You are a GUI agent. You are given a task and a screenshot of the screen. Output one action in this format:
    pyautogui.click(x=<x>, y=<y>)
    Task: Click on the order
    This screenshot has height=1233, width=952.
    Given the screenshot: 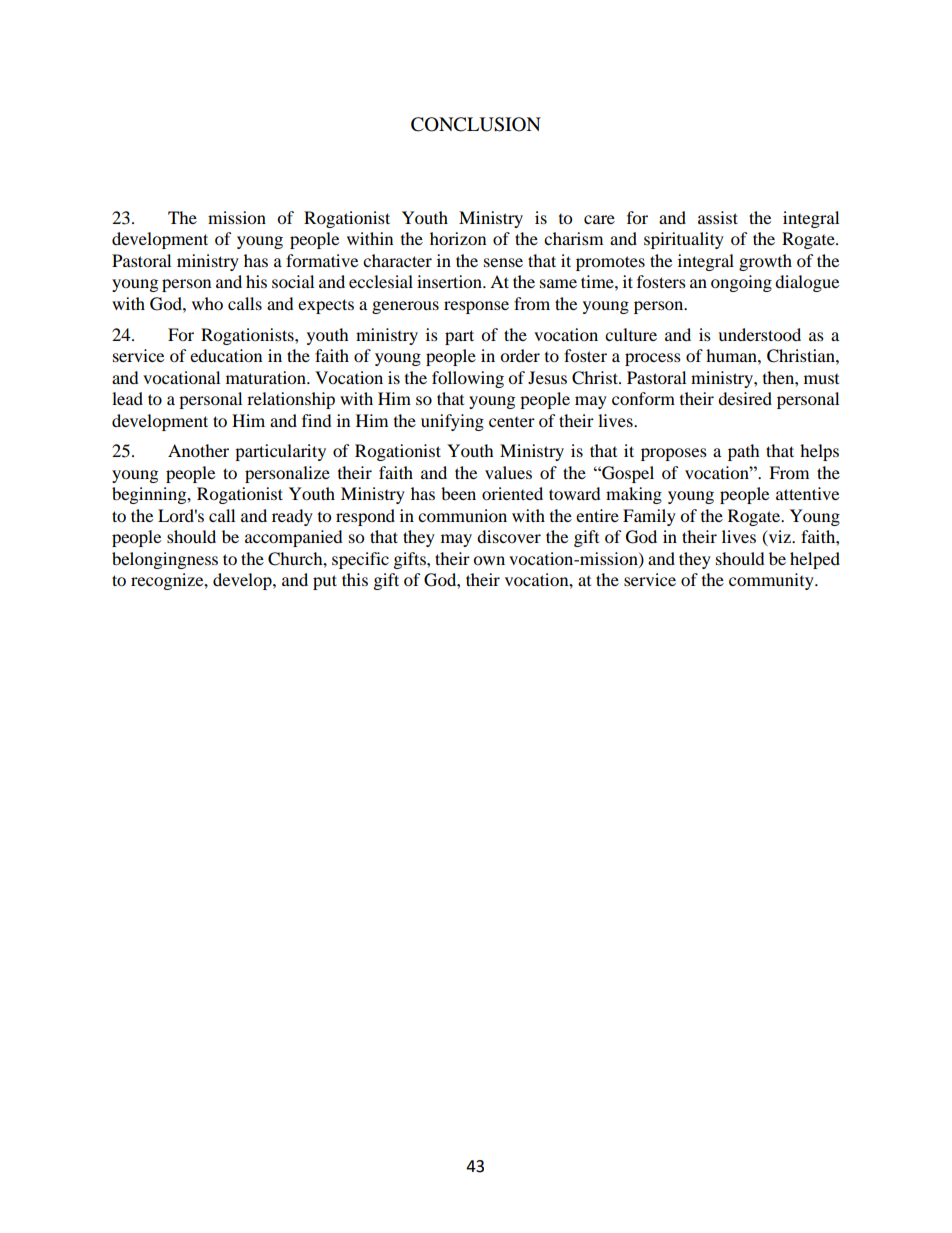 What is the action you would take?
    pyautogui.click(x=520, y=355)
